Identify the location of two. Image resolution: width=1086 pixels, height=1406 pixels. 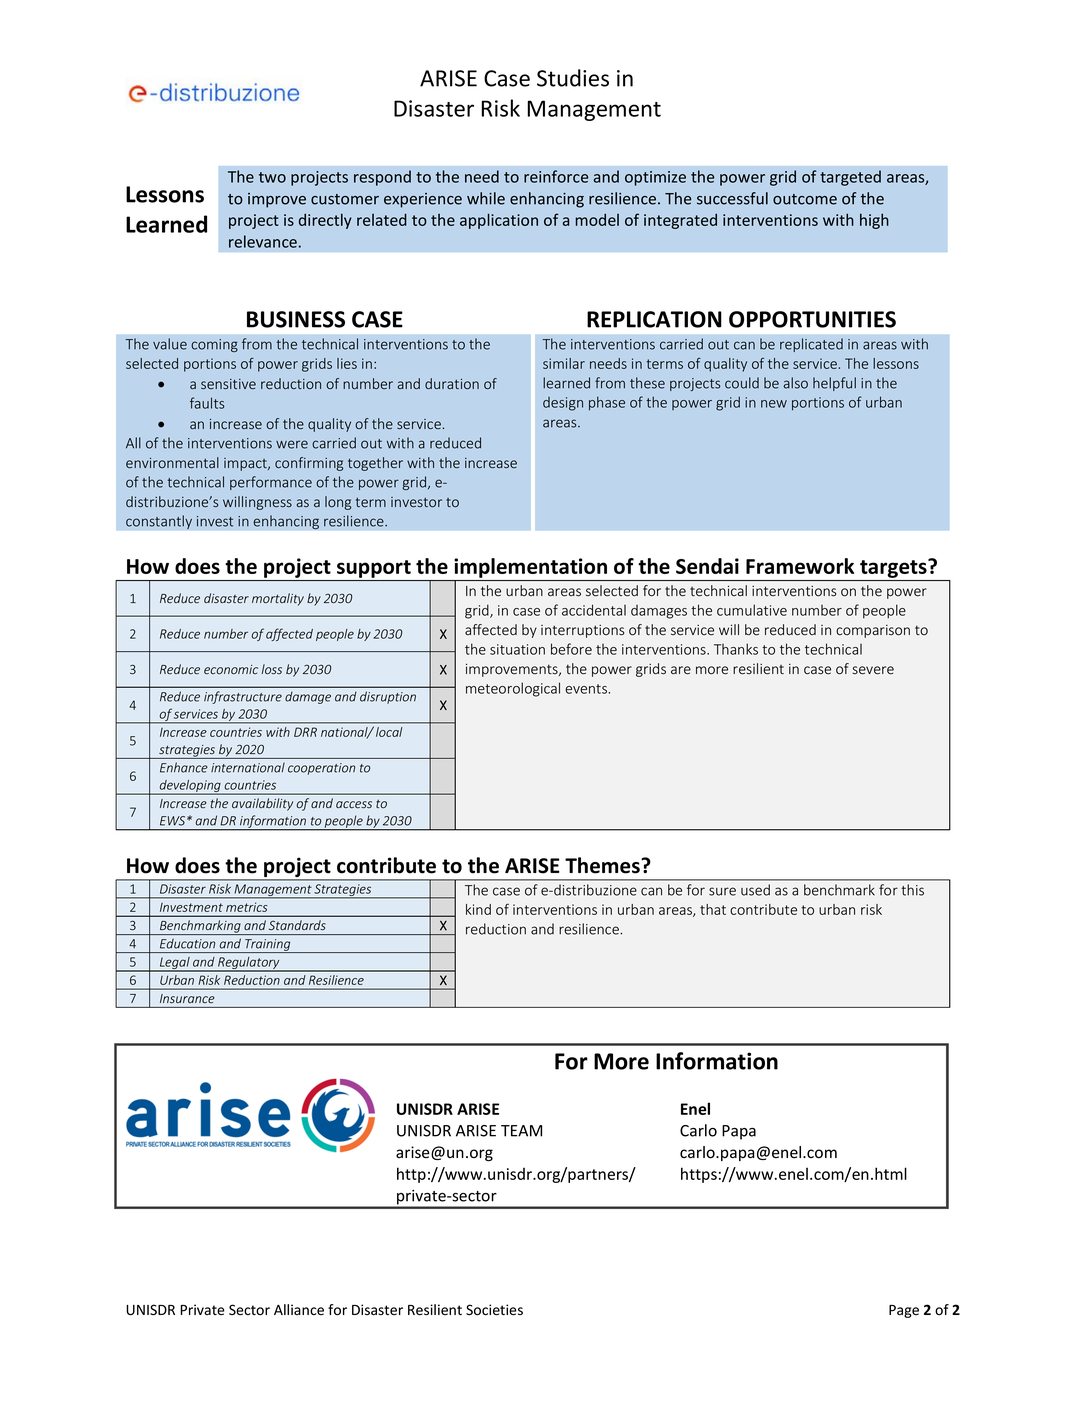
(272, 177).
